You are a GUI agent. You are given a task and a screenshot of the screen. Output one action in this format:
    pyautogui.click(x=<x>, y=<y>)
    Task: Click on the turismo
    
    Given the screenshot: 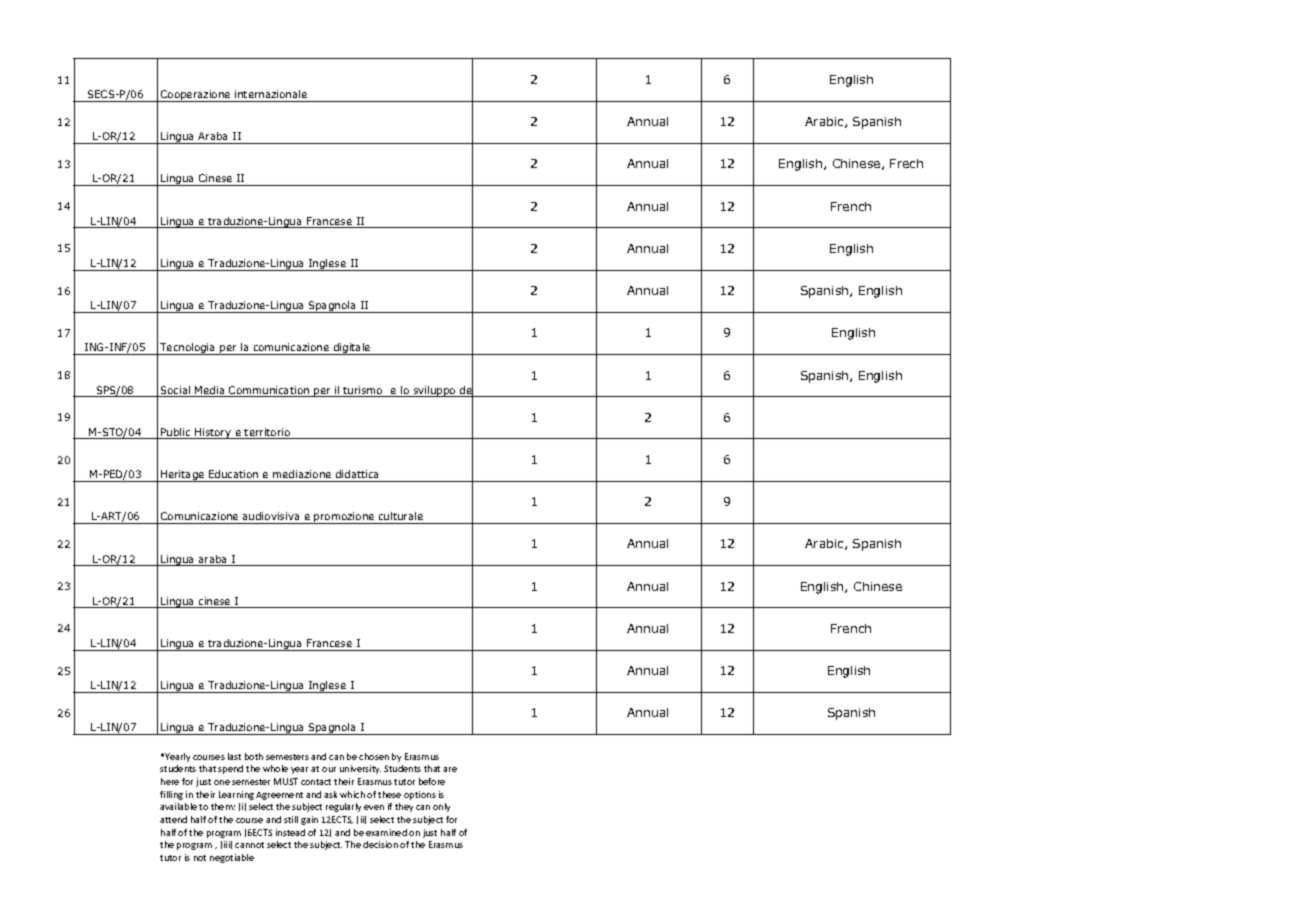 What is the action you would take?
    pyautogui.click(x=363, y=391)
